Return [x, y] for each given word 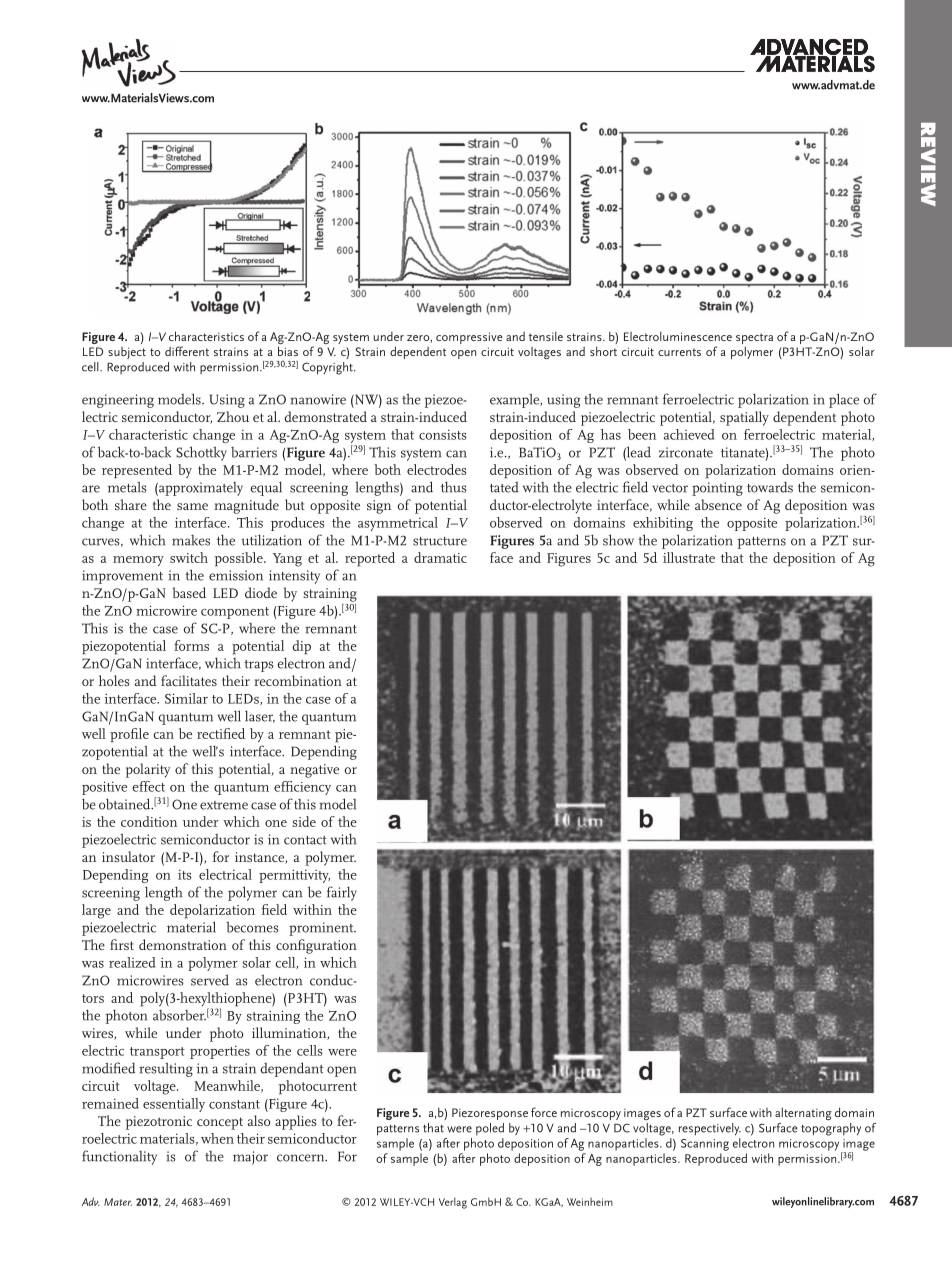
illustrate [689, 557]
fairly [342, 893]
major [250, 1158]
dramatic [440, 557]
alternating [803, 1113]
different [187, 351]
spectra [754, 338]
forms [191, 645]
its [185, 874]
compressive [469, 338]
